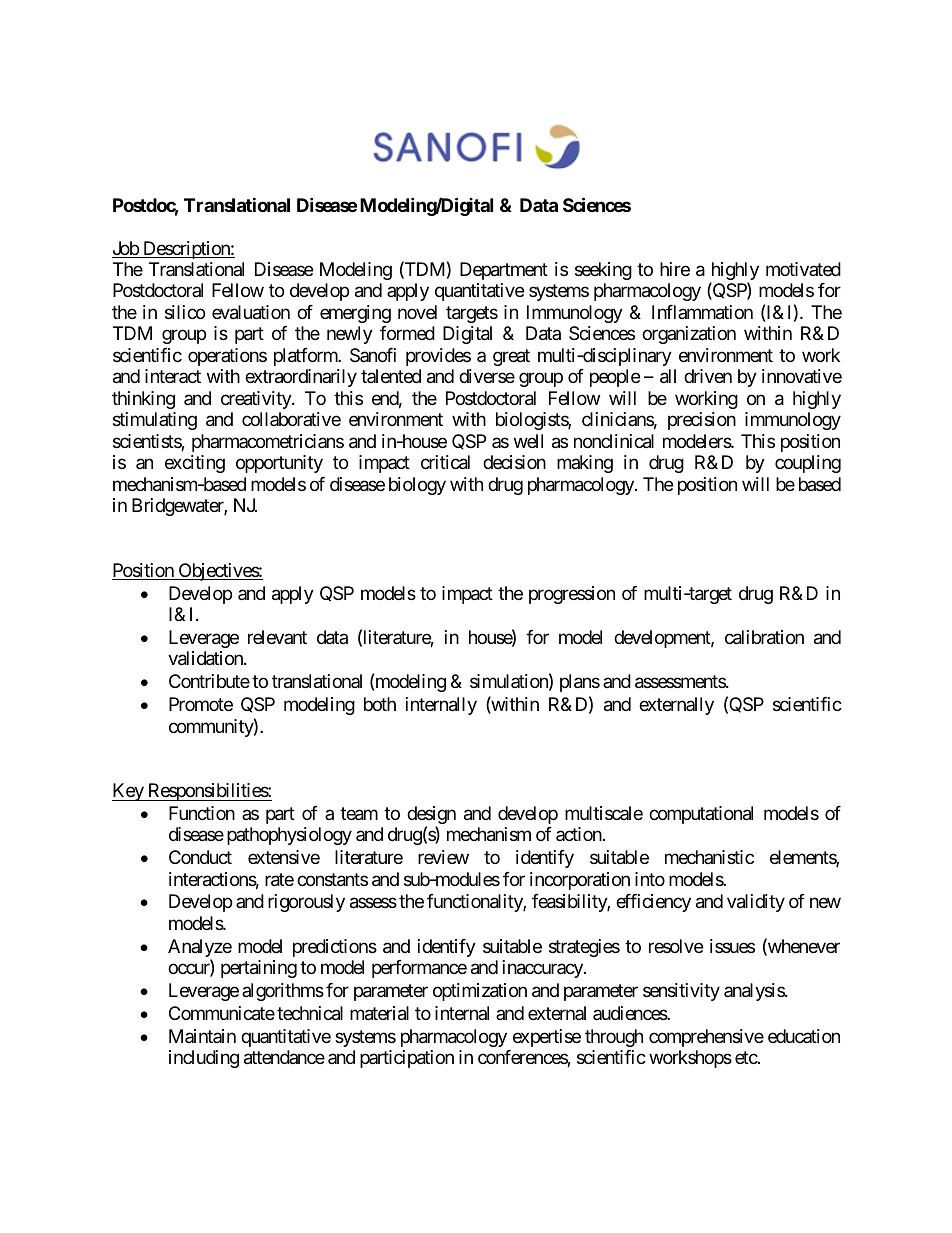 Image resolution: width=952 pixels, height=1233 pixels. I want to click on calibration, so click(764, 637).
